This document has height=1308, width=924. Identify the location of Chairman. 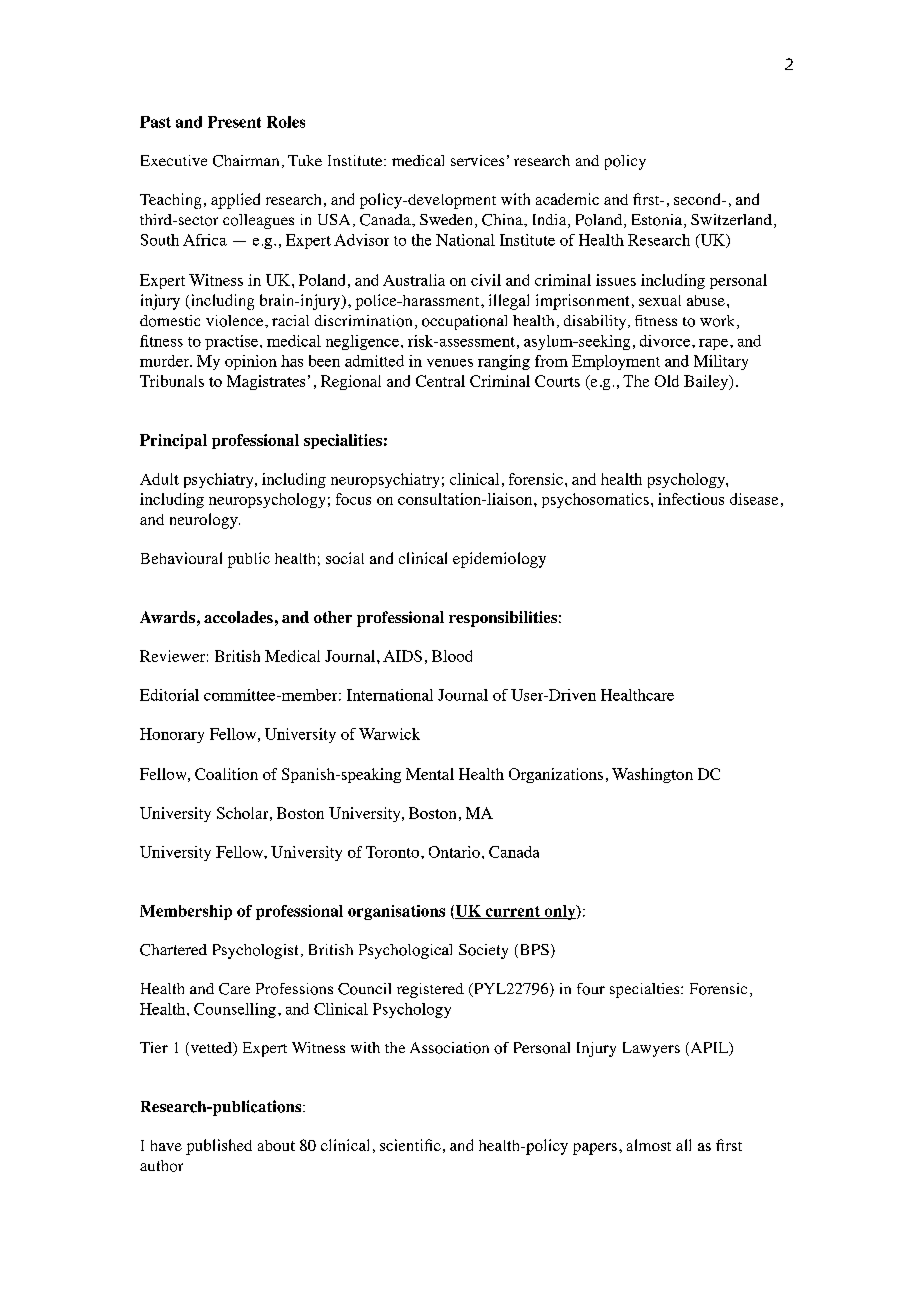
(246, 161).
